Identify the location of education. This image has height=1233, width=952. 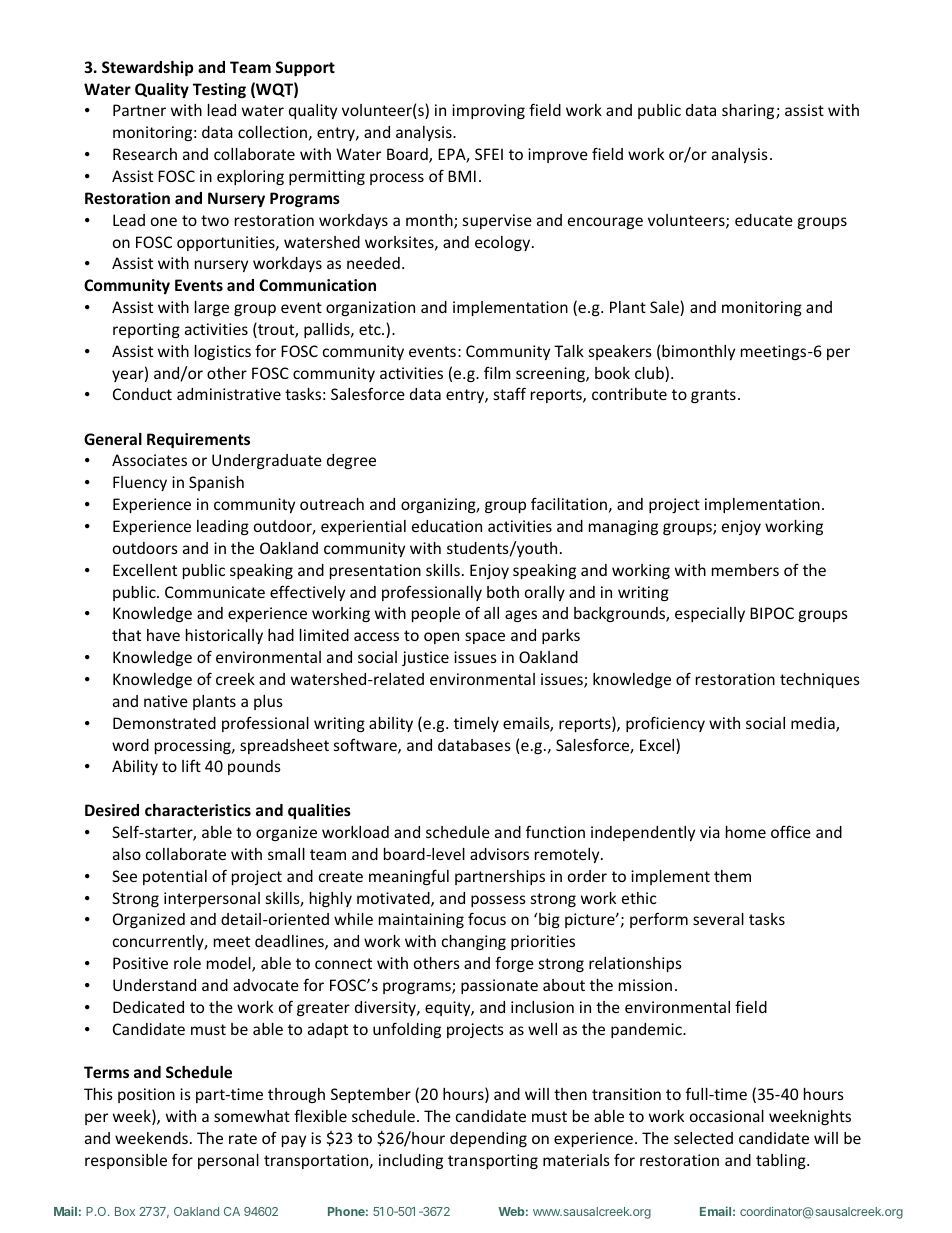
(447, 526).
